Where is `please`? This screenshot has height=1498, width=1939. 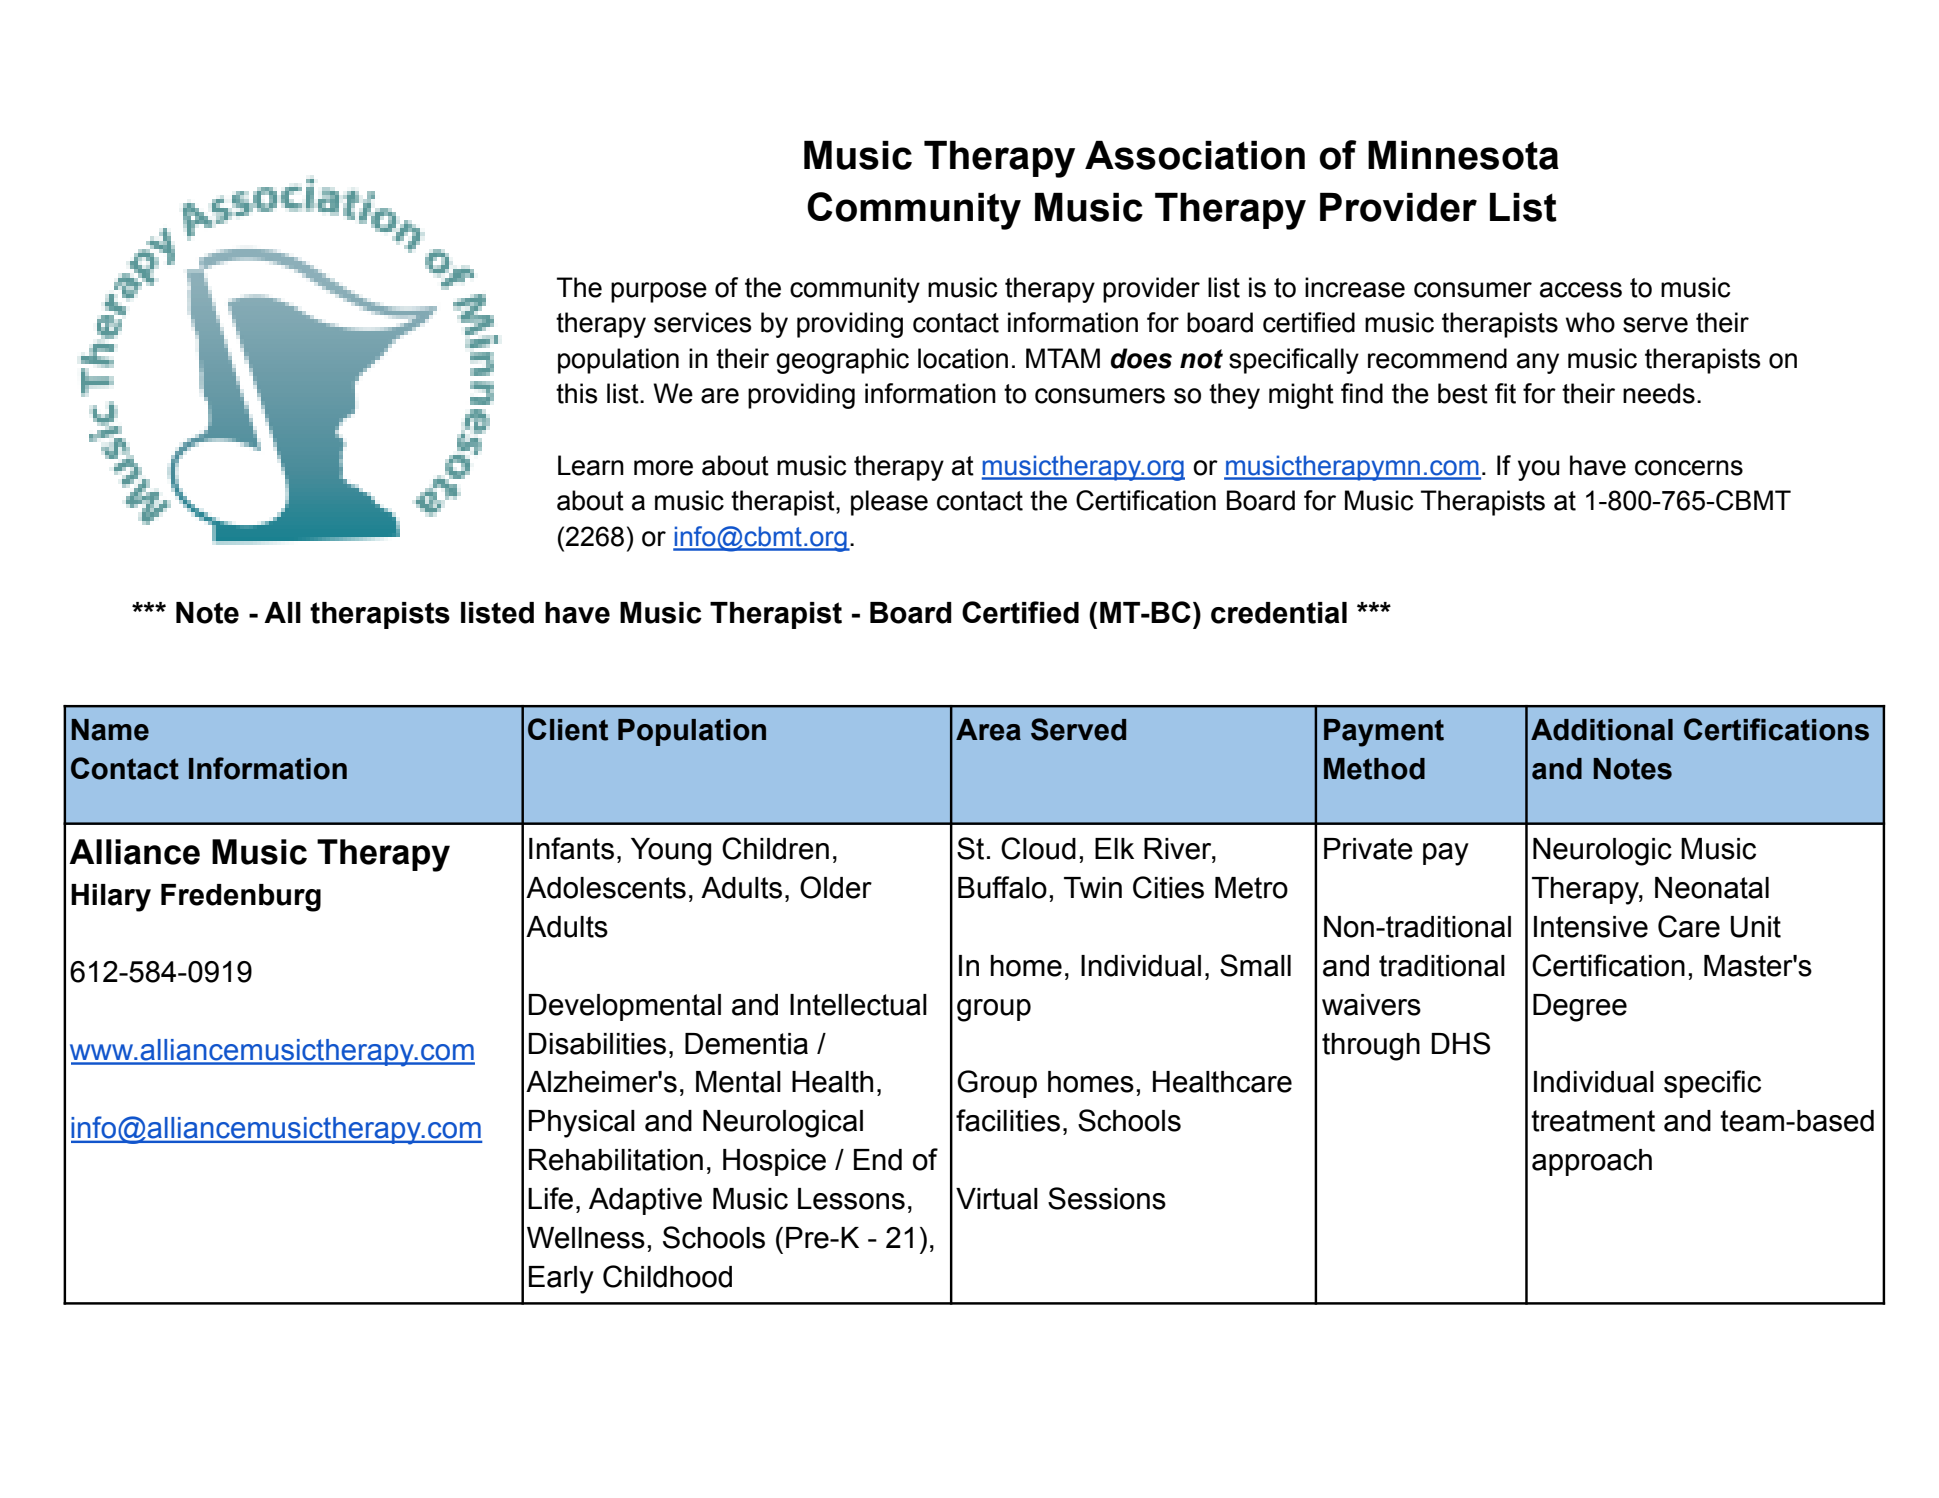 please is located at coordinates (889, 503).
